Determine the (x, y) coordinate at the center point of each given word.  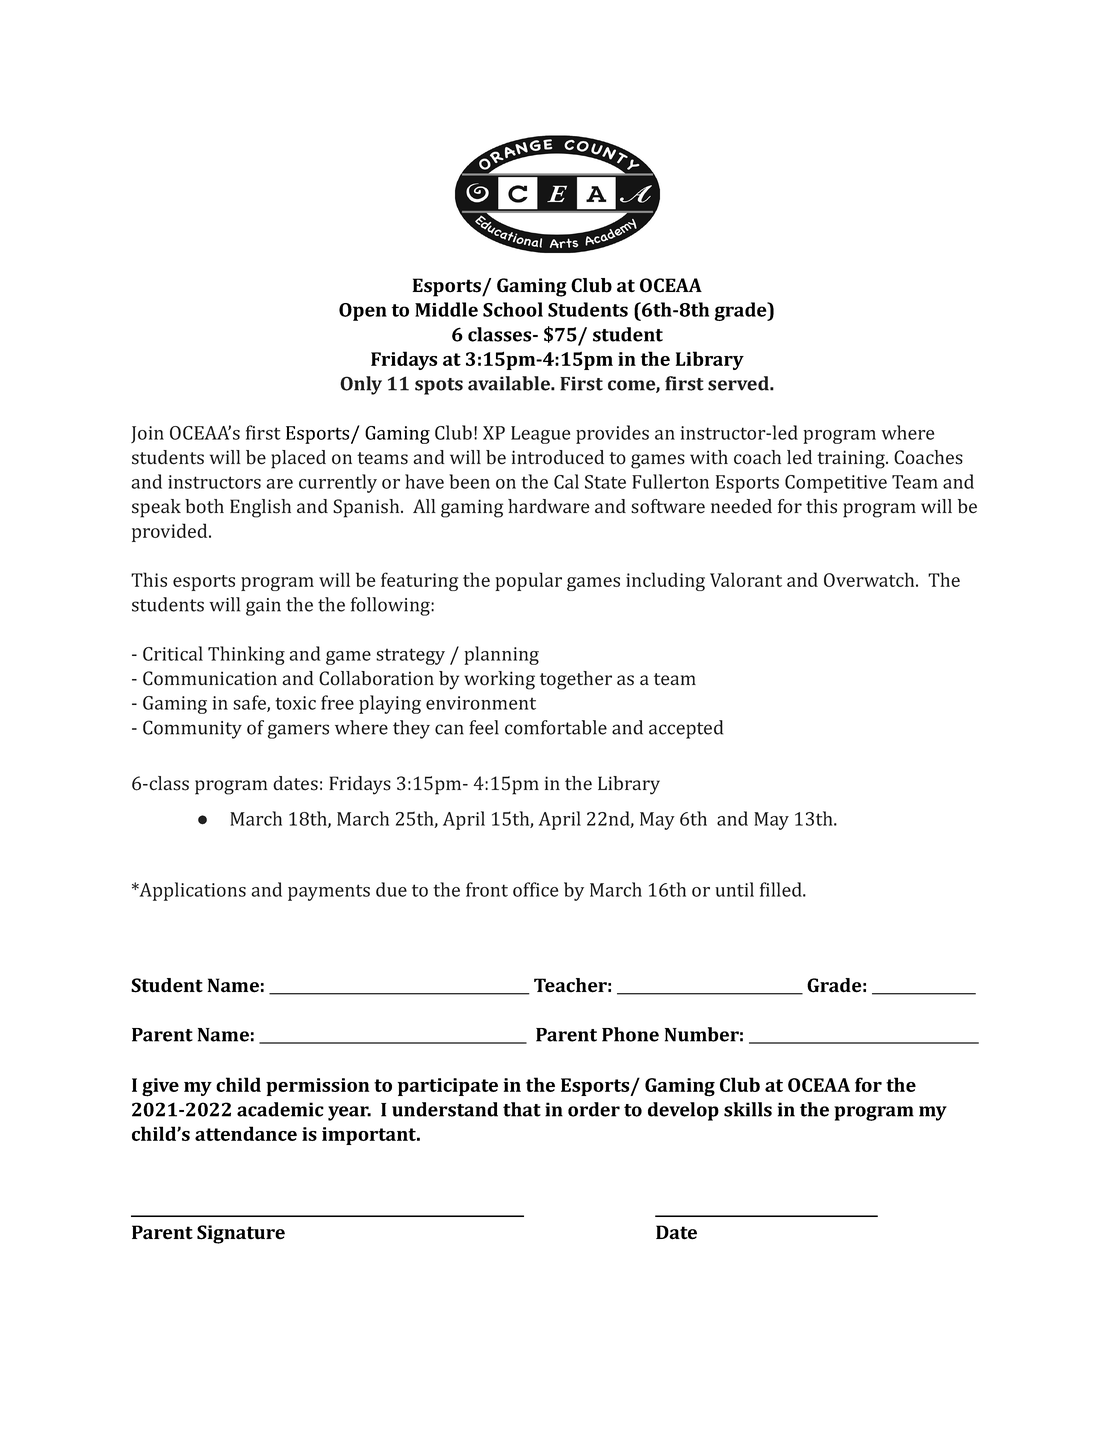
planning (501, 655)
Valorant (746, 579)
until (734, 889)
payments (329, 892)
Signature (241, 1234)
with (709, 457)
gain (263, 607)
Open (363, 312)
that (522, 1109)
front (487, 889)
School (513, 309)
